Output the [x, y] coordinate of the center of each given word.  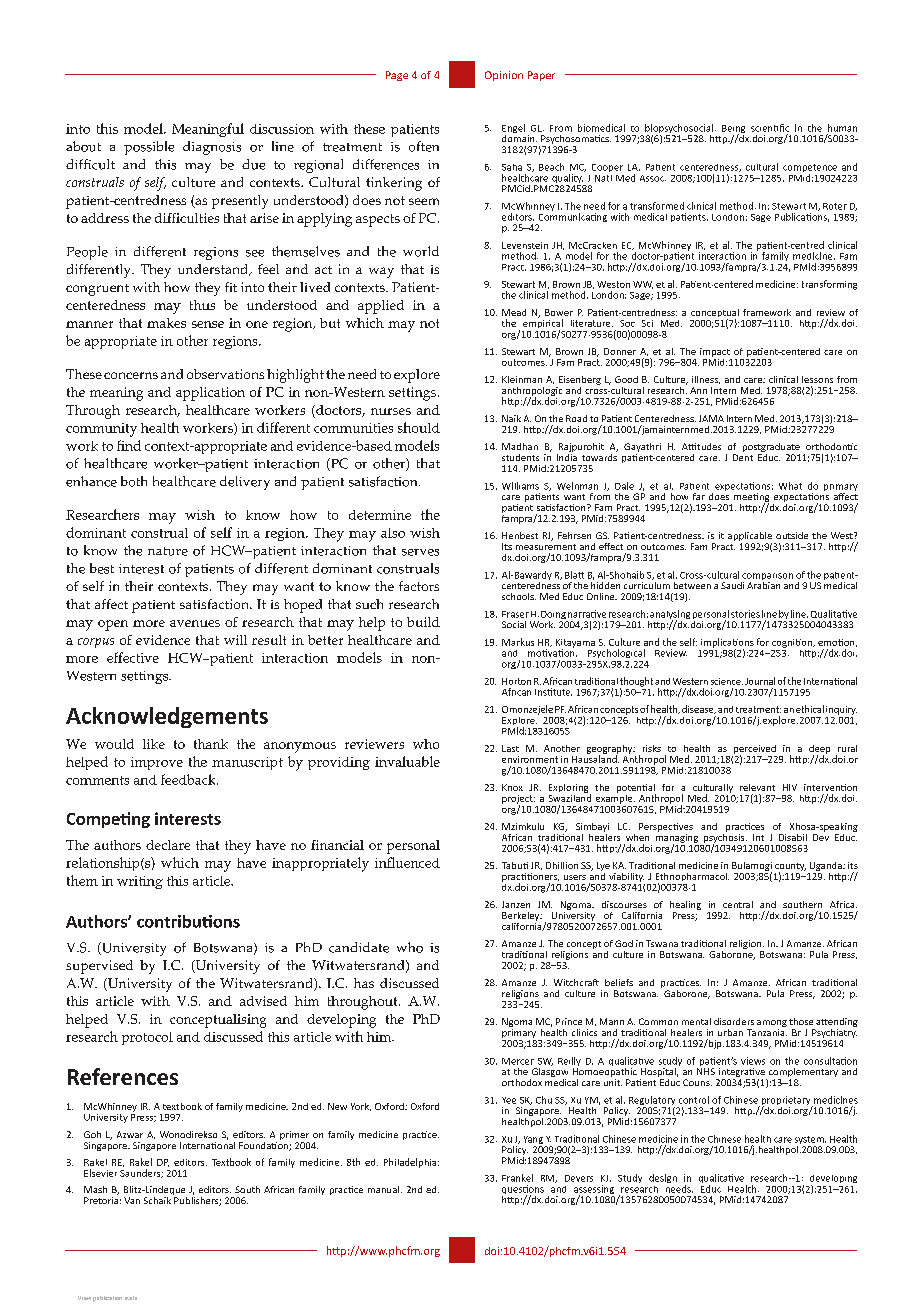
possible [149, 148]
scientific [770, 128]
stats [131, 1298]
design [663, 1178]
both [134, 481]
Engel [513, 130]
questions [523, 1191]
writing [140, 882]
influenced [407, 862]
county [790, 868]
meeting [751, 499]
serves [420, 552]
